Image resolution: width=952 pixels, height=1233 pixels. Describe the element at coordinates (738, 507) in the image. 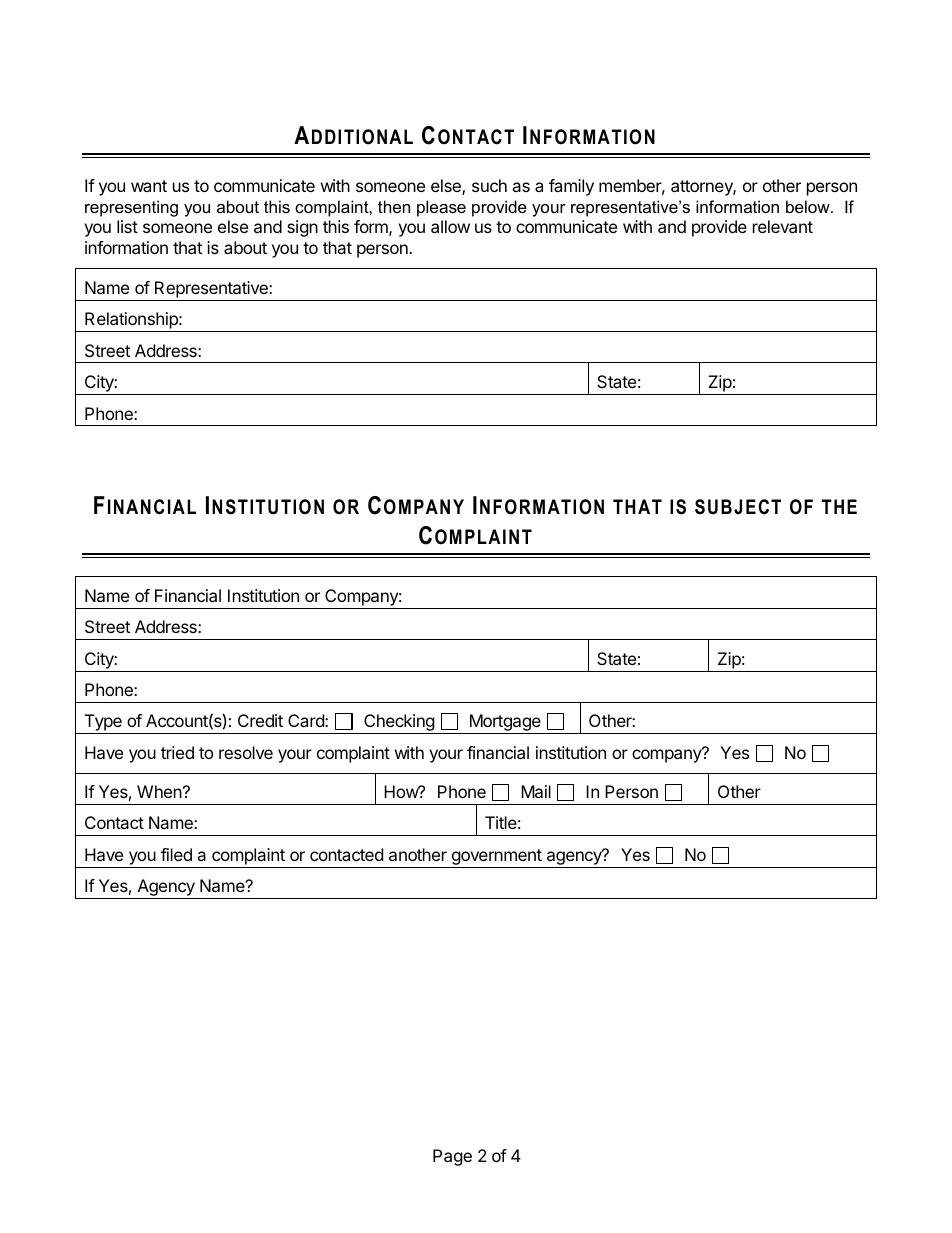

I see `SUBJECT` at that location.
